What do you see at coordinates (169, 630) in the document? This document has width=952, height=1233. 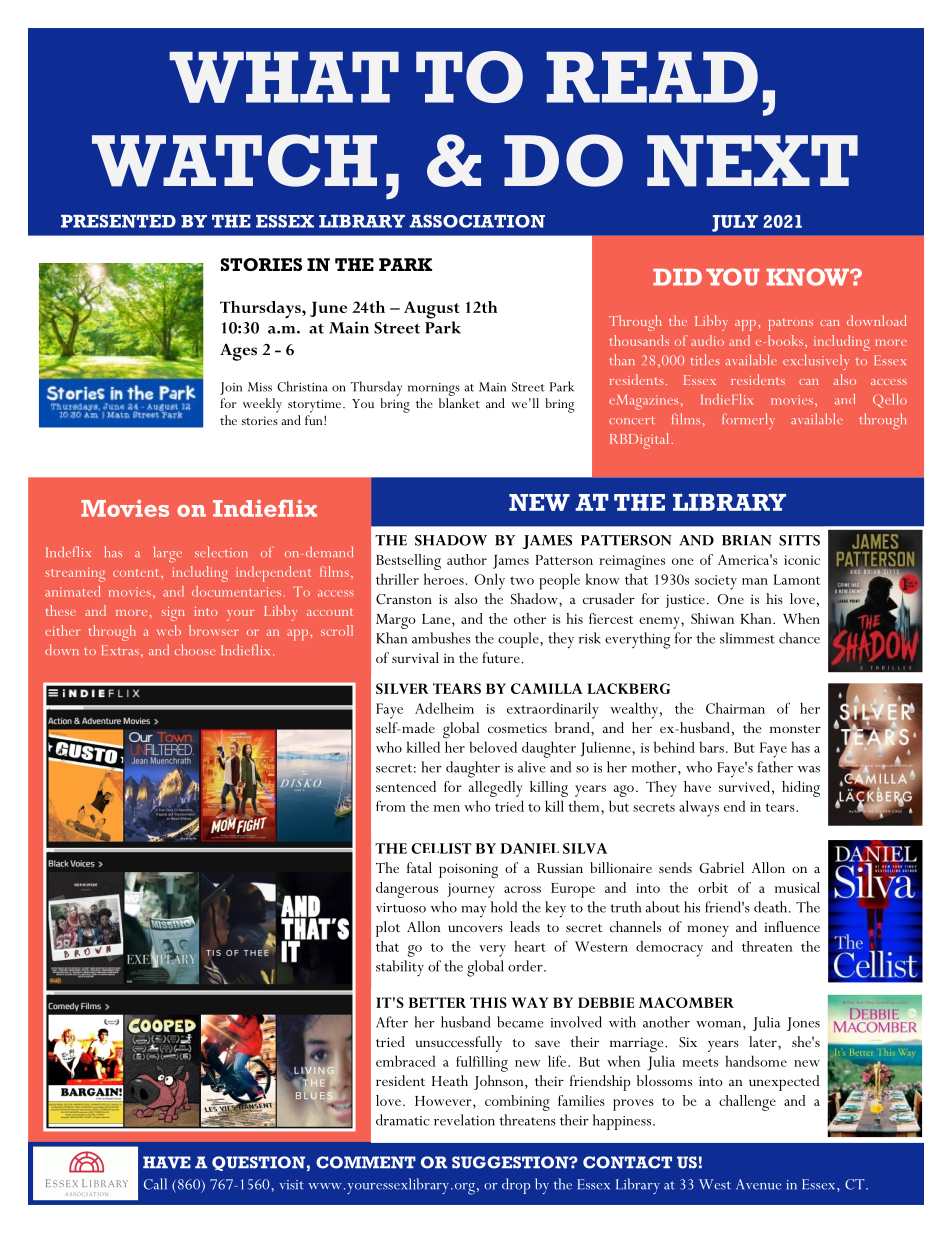 I see `web` at bounding box center [169, 630].
